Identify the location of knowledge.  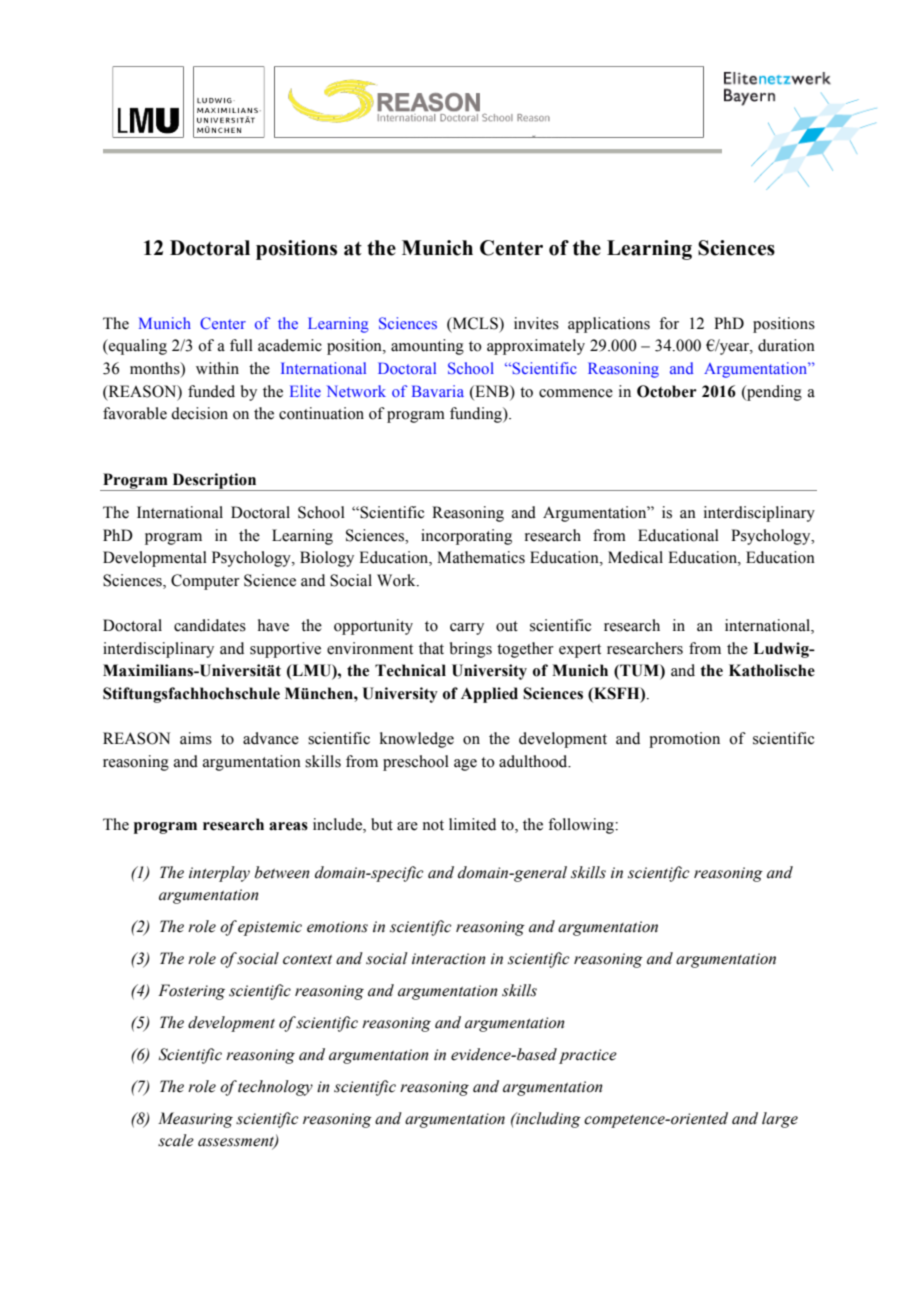
(417, 740).
